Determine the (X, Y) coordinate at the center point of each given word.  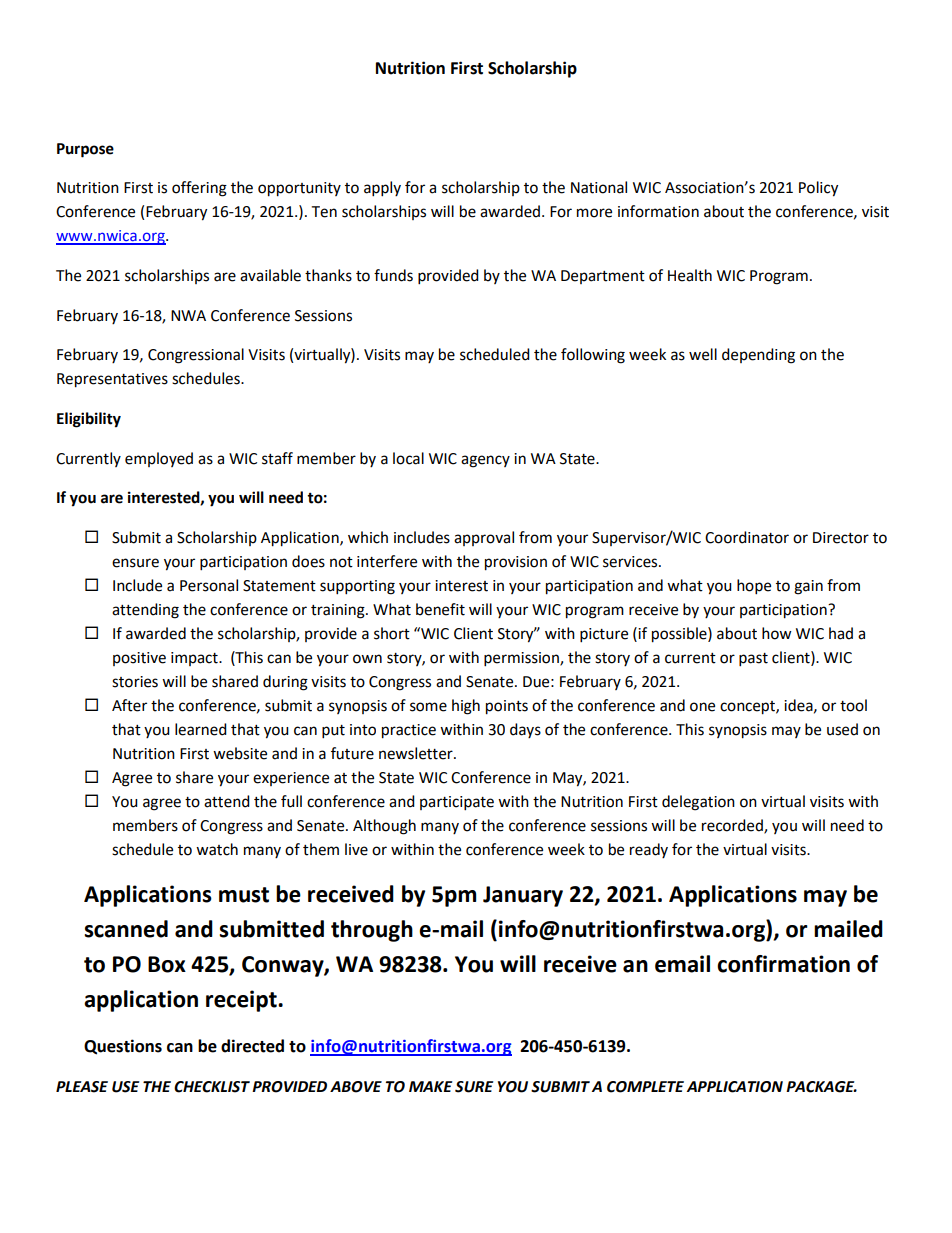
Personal (209, 585)
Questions (123, 1047)
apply (382, 189)
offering (199, 189)
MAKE (430, 1086)
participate (457, 803)
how (777, 633)
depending (758, 356)
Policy (818, 189)
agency (485, 461)
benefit (440, 609)
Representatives (112, 380)
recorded (733, 826)
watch (217, 849)
